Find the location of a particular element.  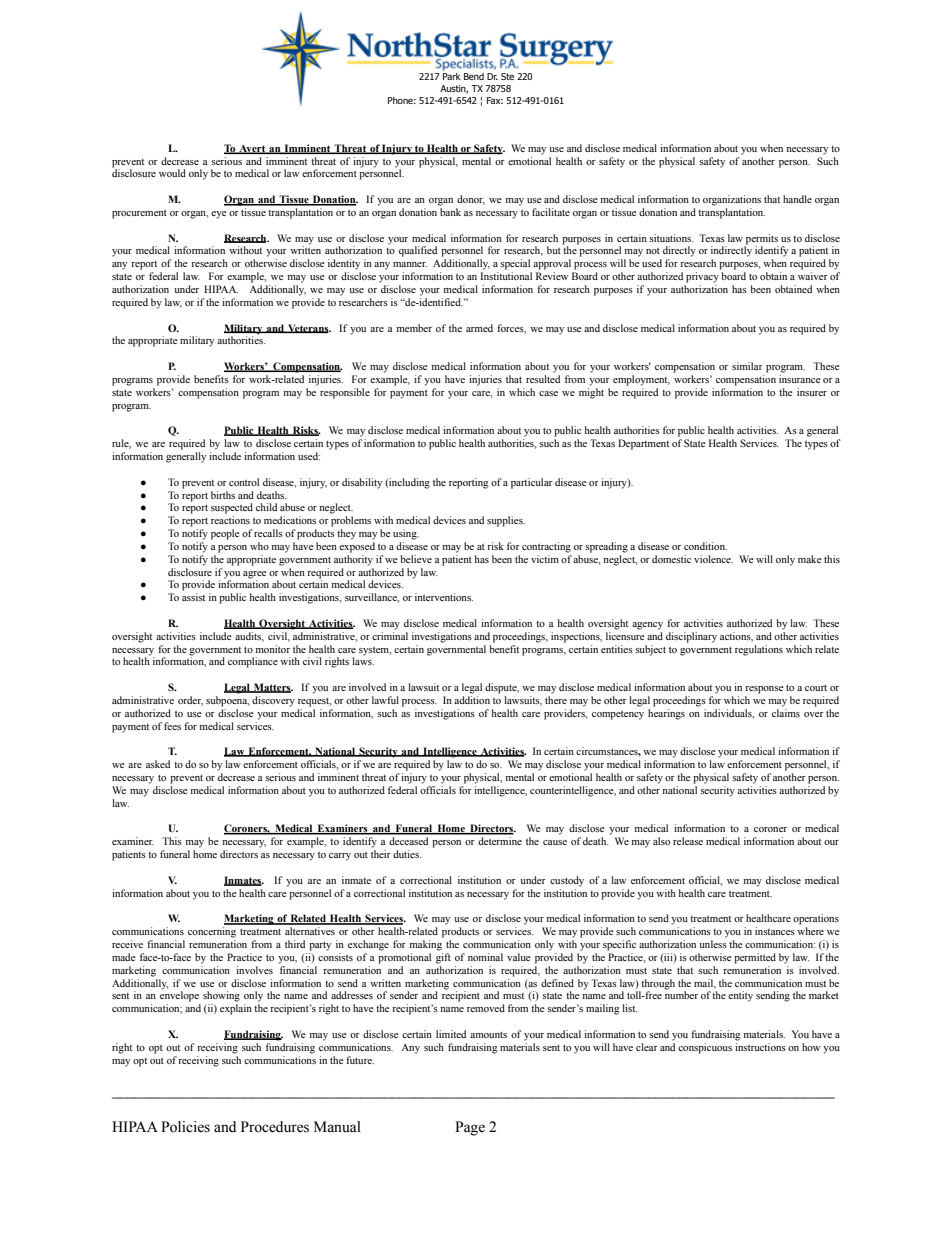

would is located at coordinates (172, 173).
